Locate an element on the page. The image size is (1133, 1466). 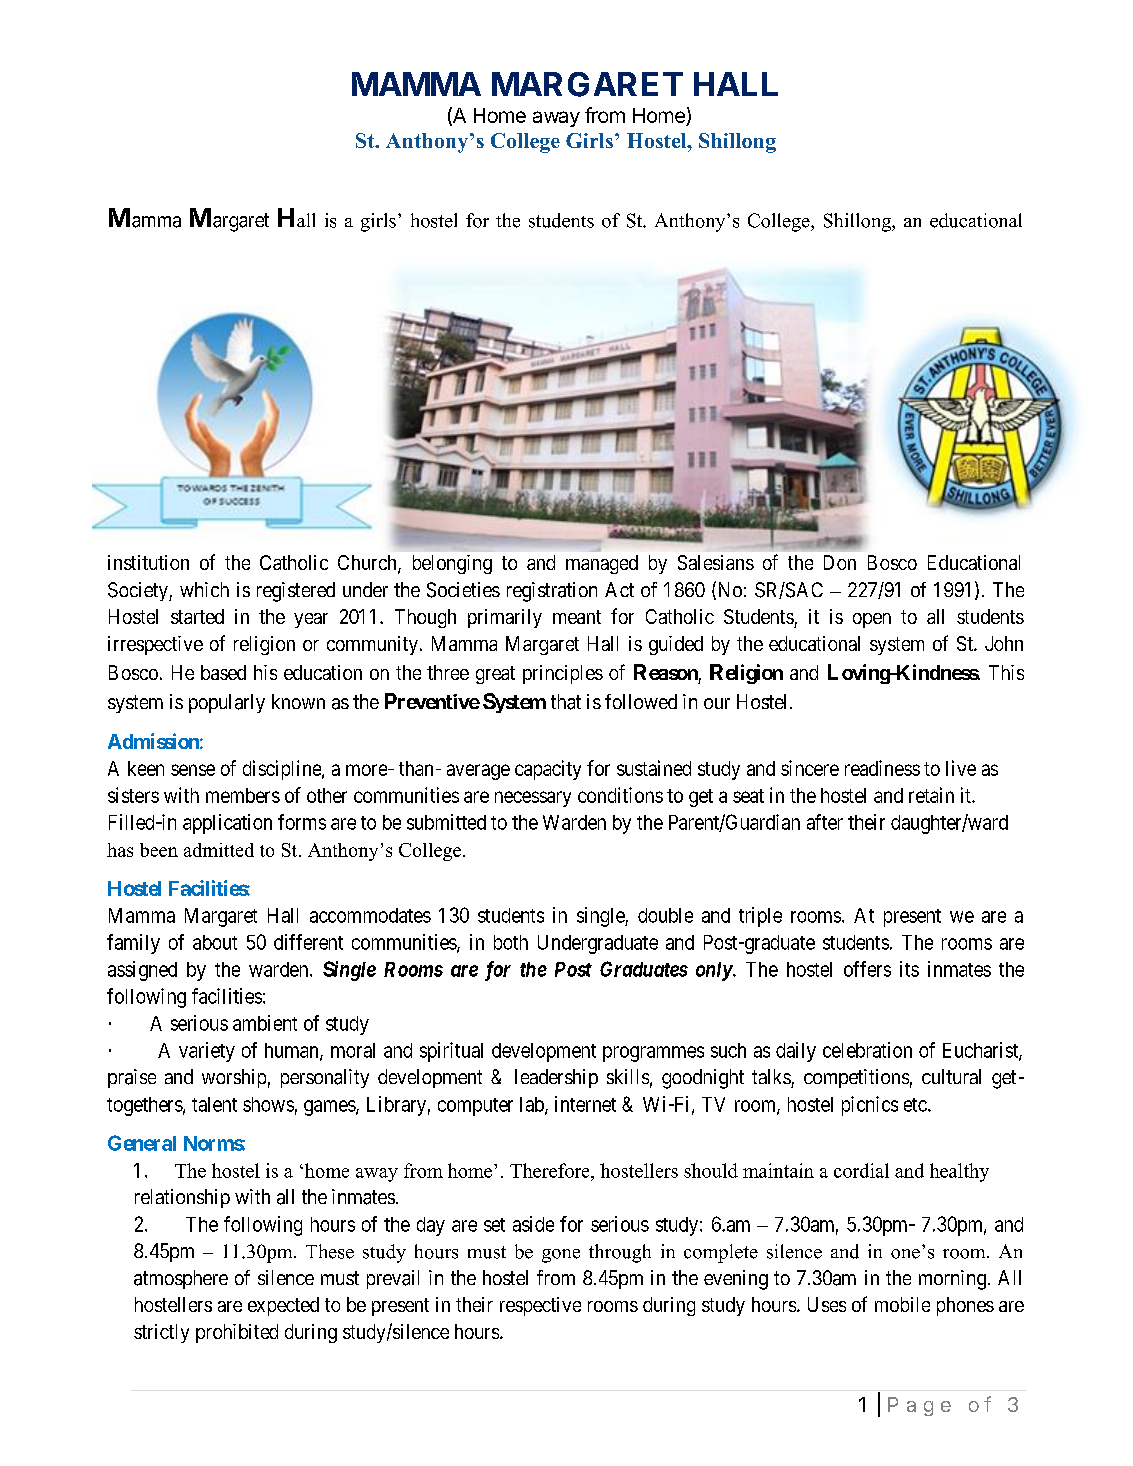
Don is located at coordinates (840, 562).
